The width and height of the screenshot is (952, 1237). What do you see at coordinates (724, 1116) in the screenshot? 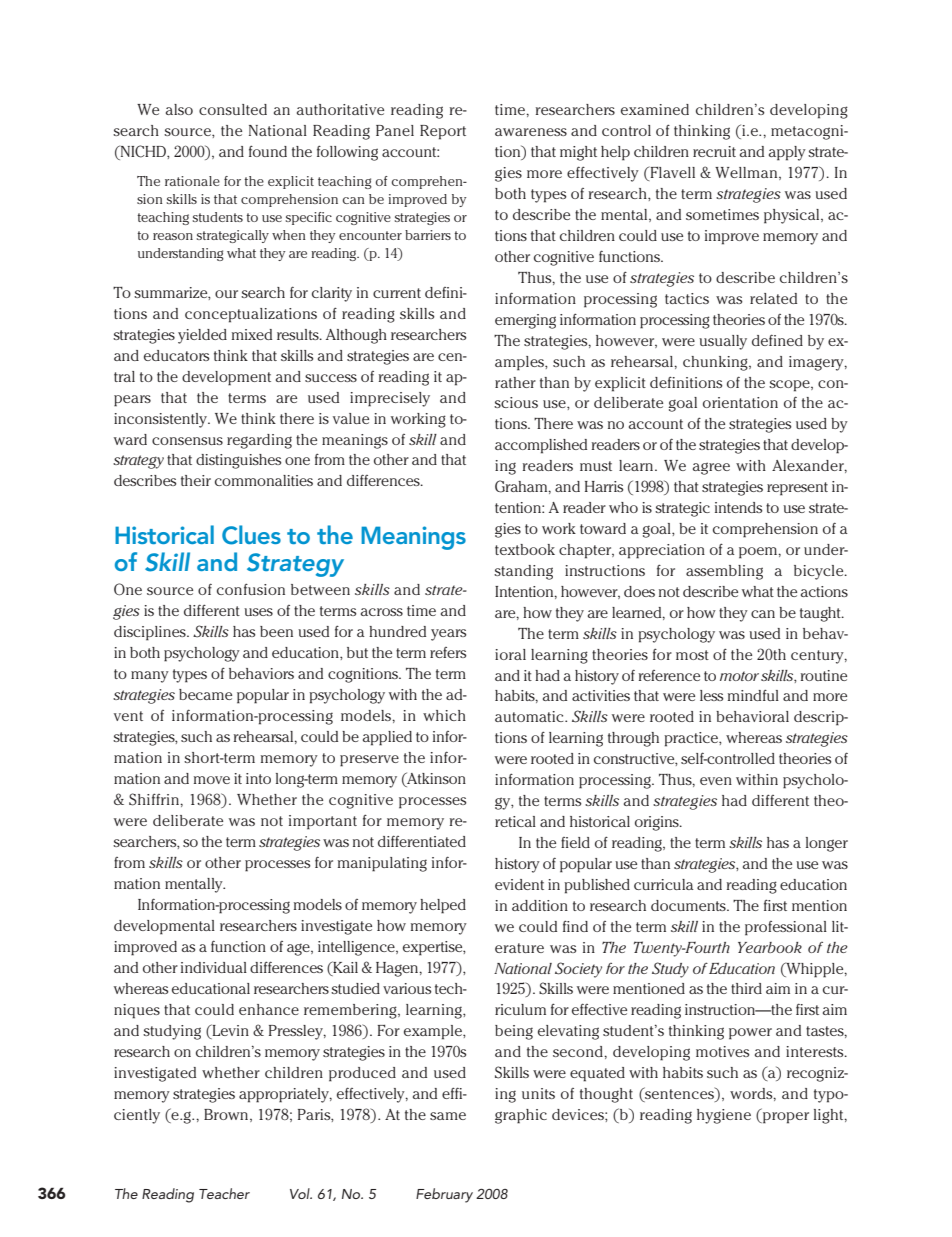
I see `hygiene` at bounding box center [724, 1116].
